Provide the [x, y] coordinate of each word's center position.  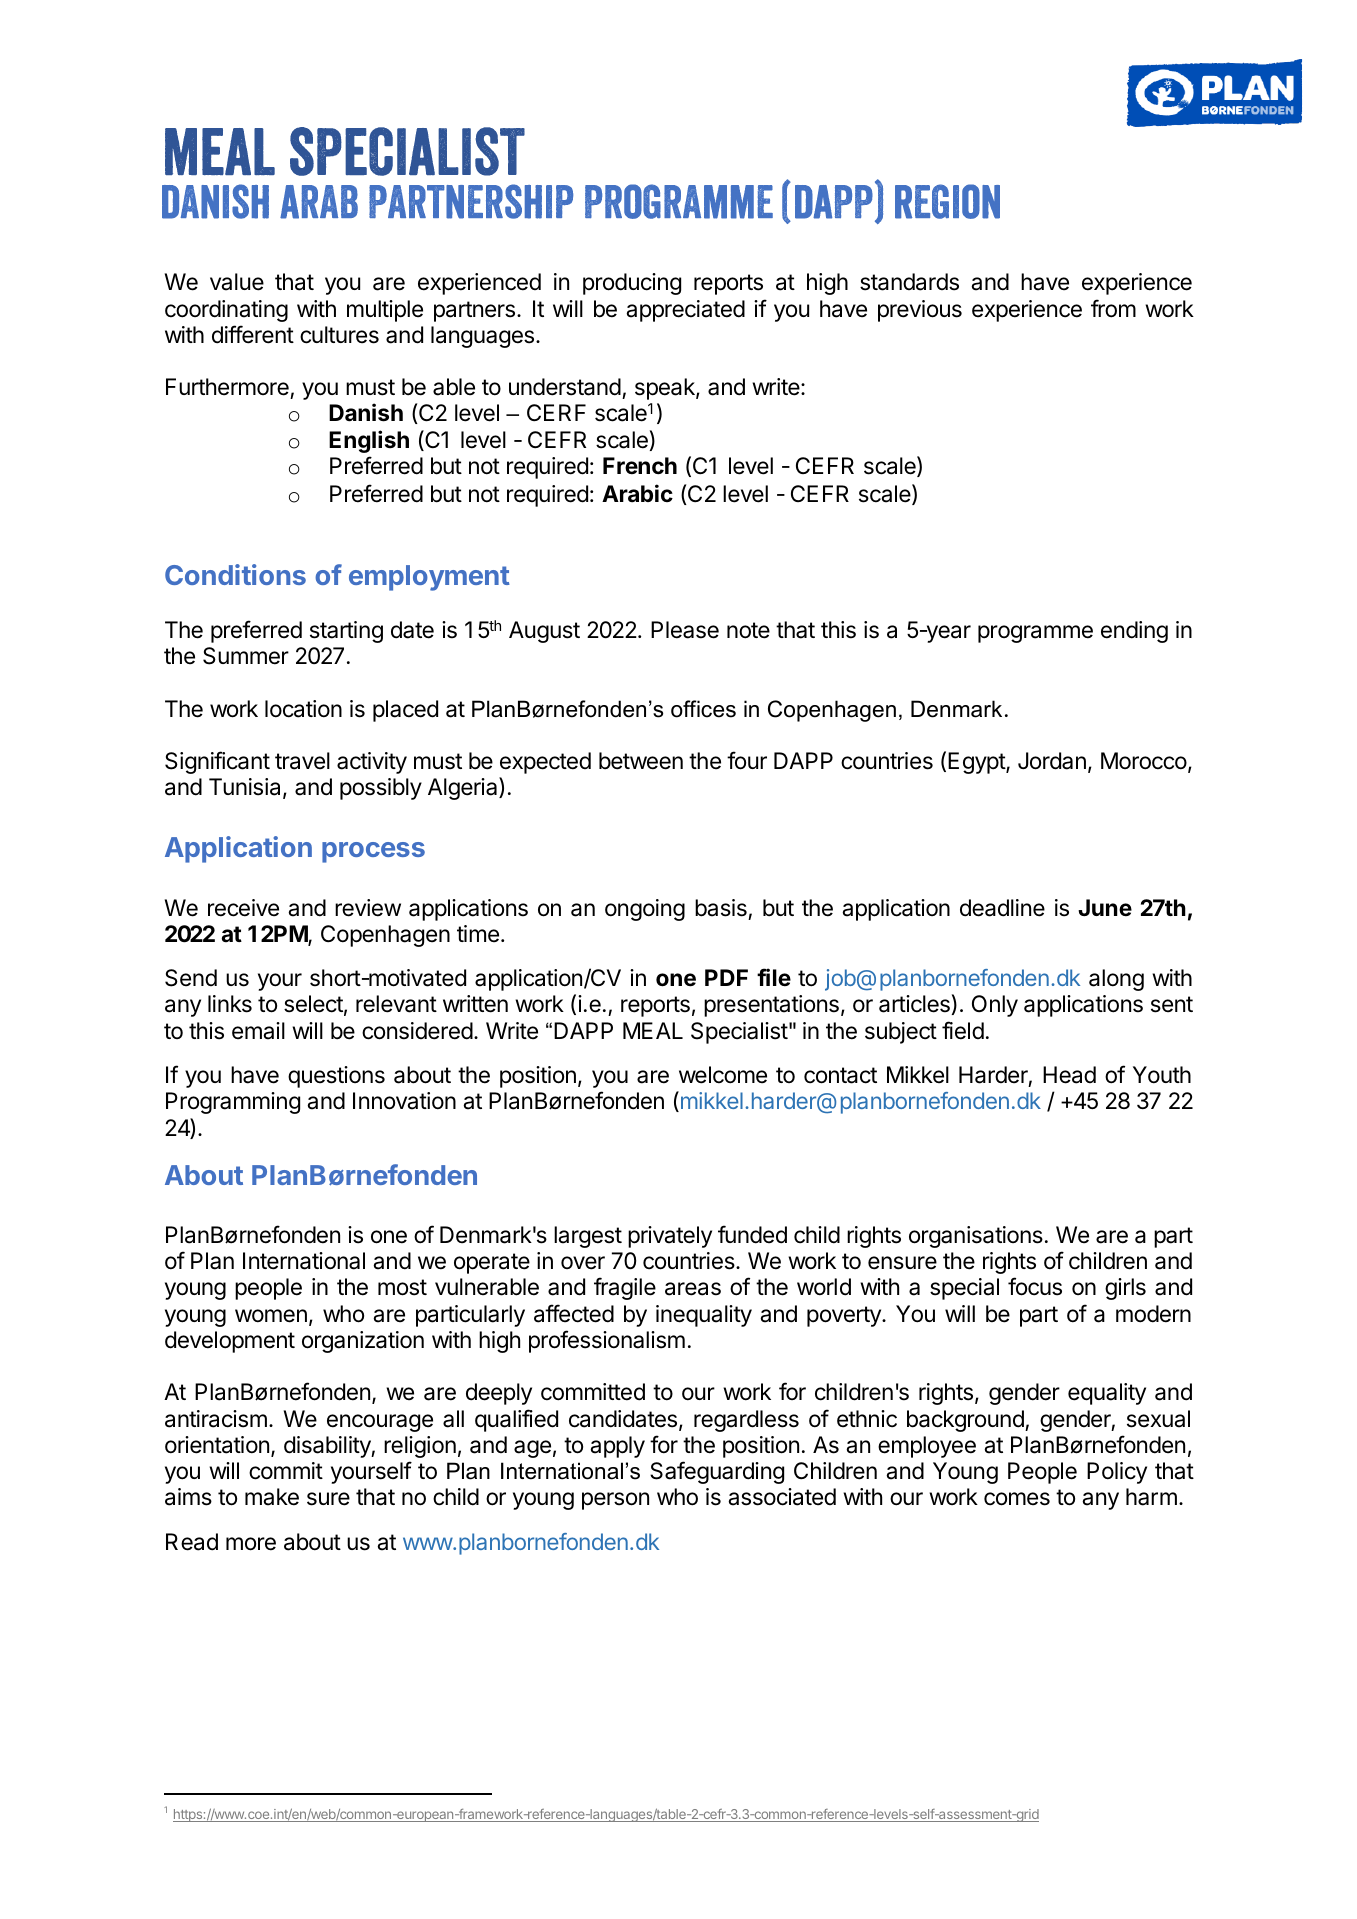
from [1113, 308]
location [303, 709]
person [615, 1501]
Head [1069, 1075]
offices [703, 709]
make [272, 1497]
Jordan [1052, 761]
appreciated [685, 311]
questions [336, 1077]
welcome [723, 1075]
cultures [339, 335]
